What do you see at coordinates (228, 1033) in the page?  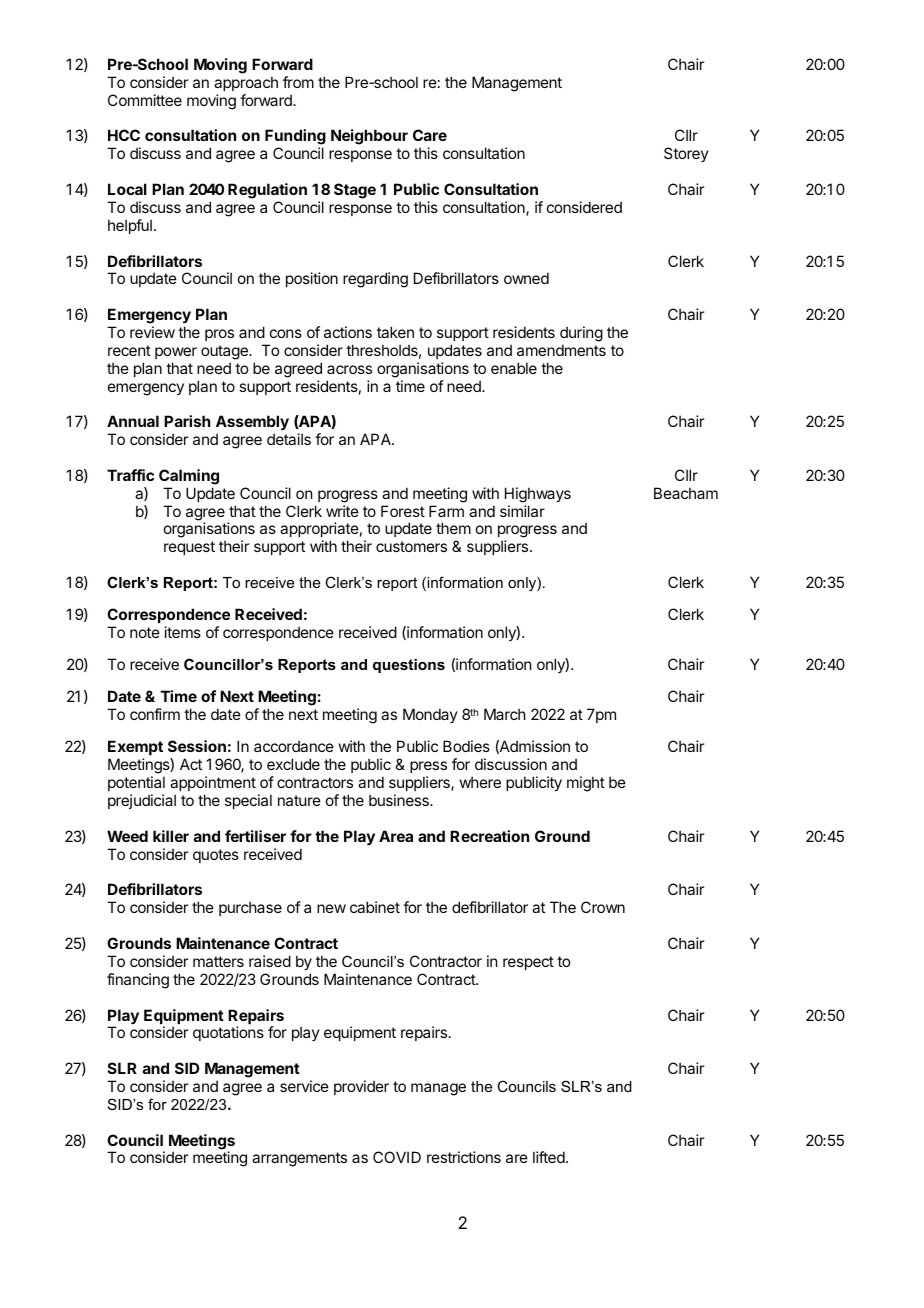 I see `quotations` at bounding box center [228, 1033].
